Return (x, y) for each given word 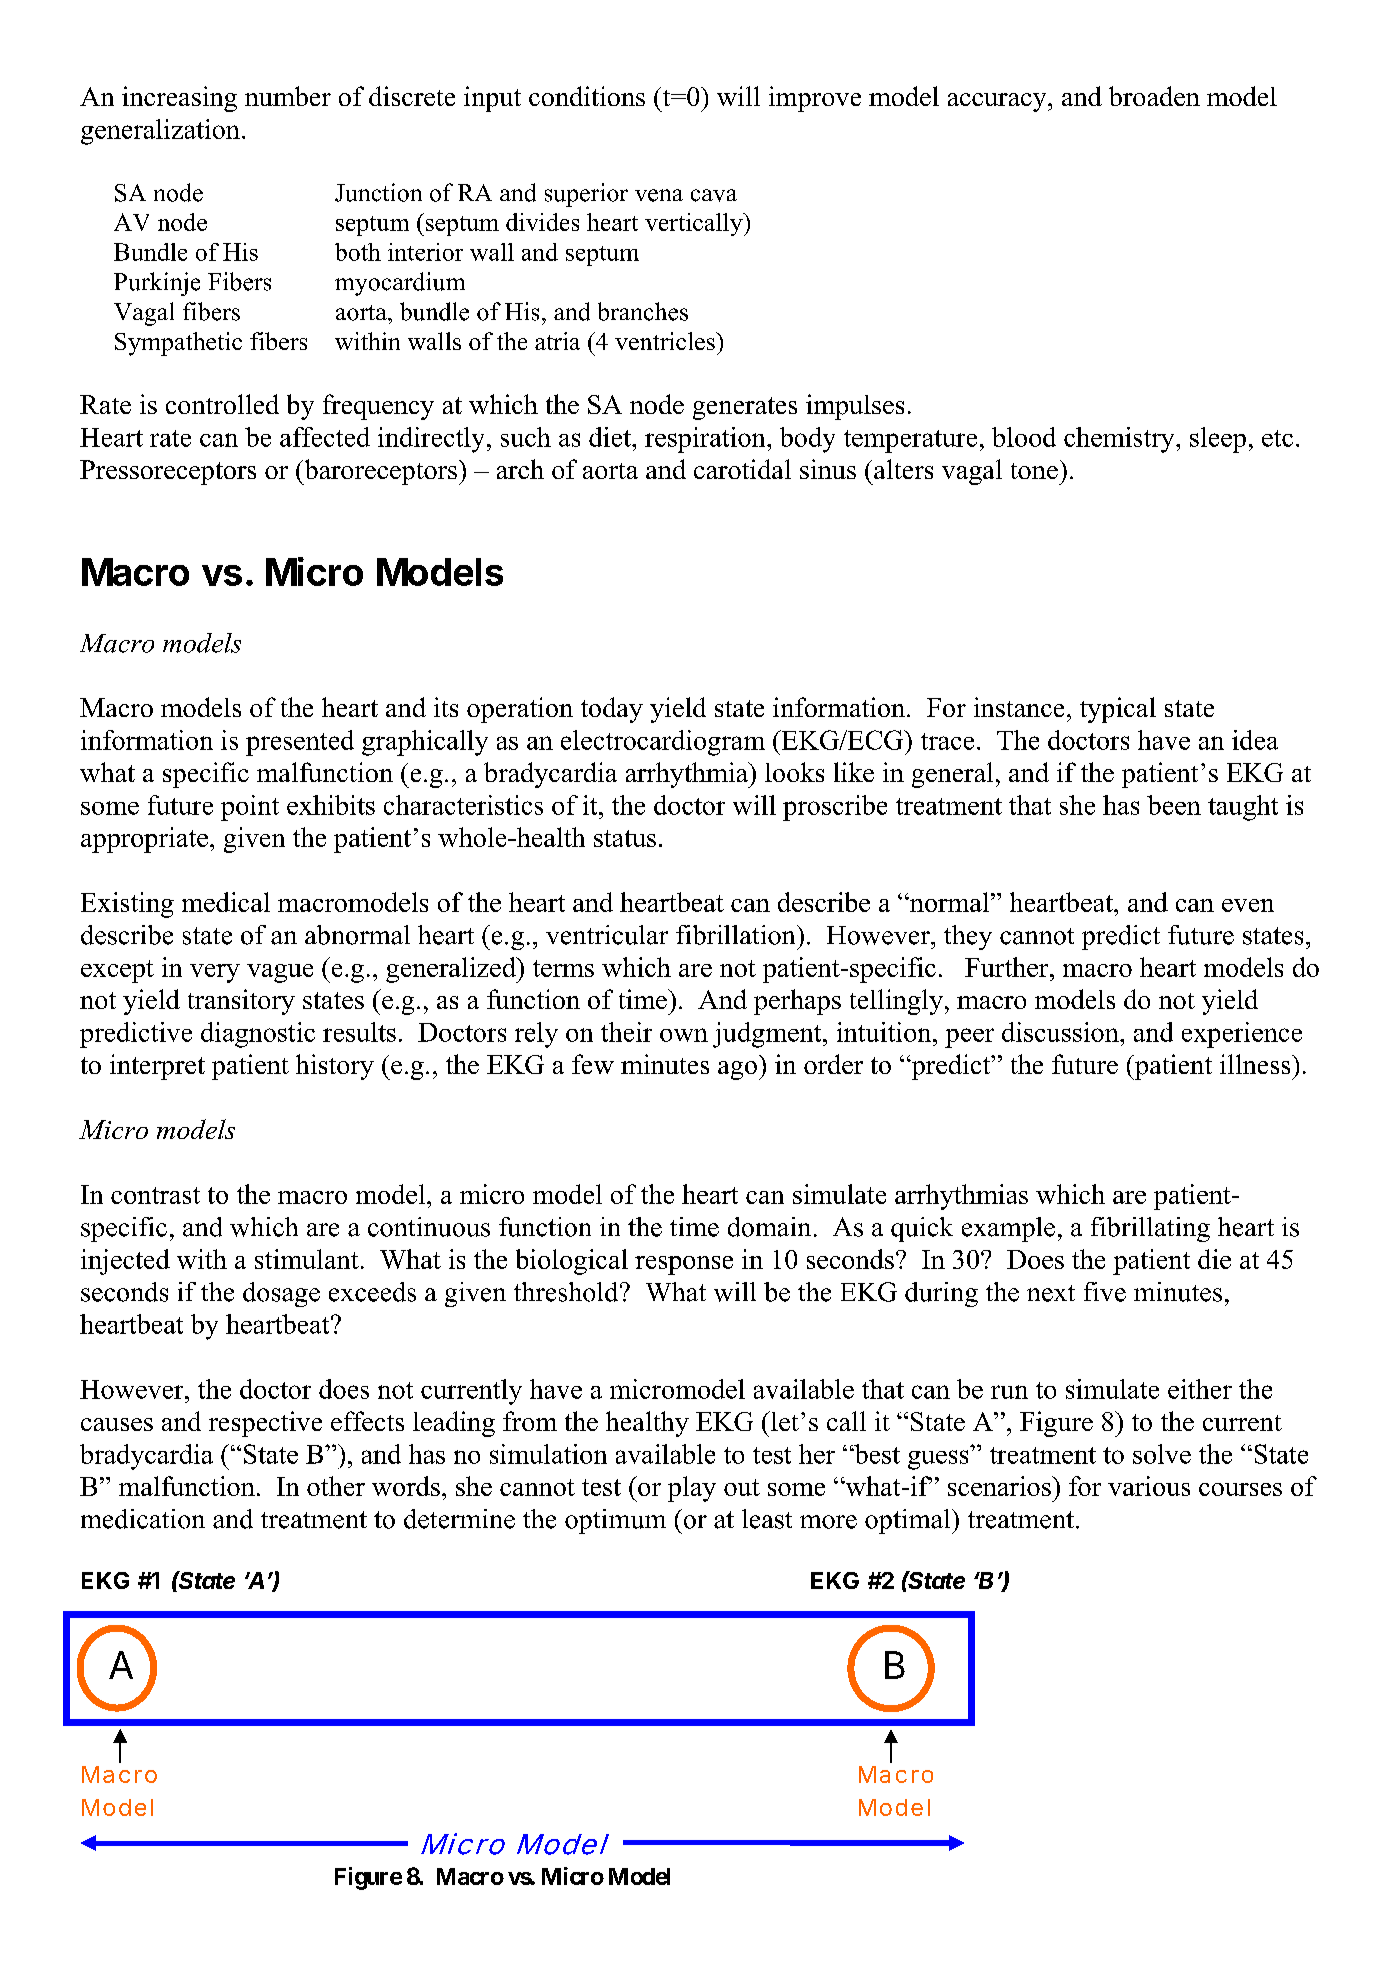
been (1174, 805)
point (250, 808)
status (625, 838)
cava (714, 195)
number (288, 96)
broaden (1154, 96)
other (336, 1486)
